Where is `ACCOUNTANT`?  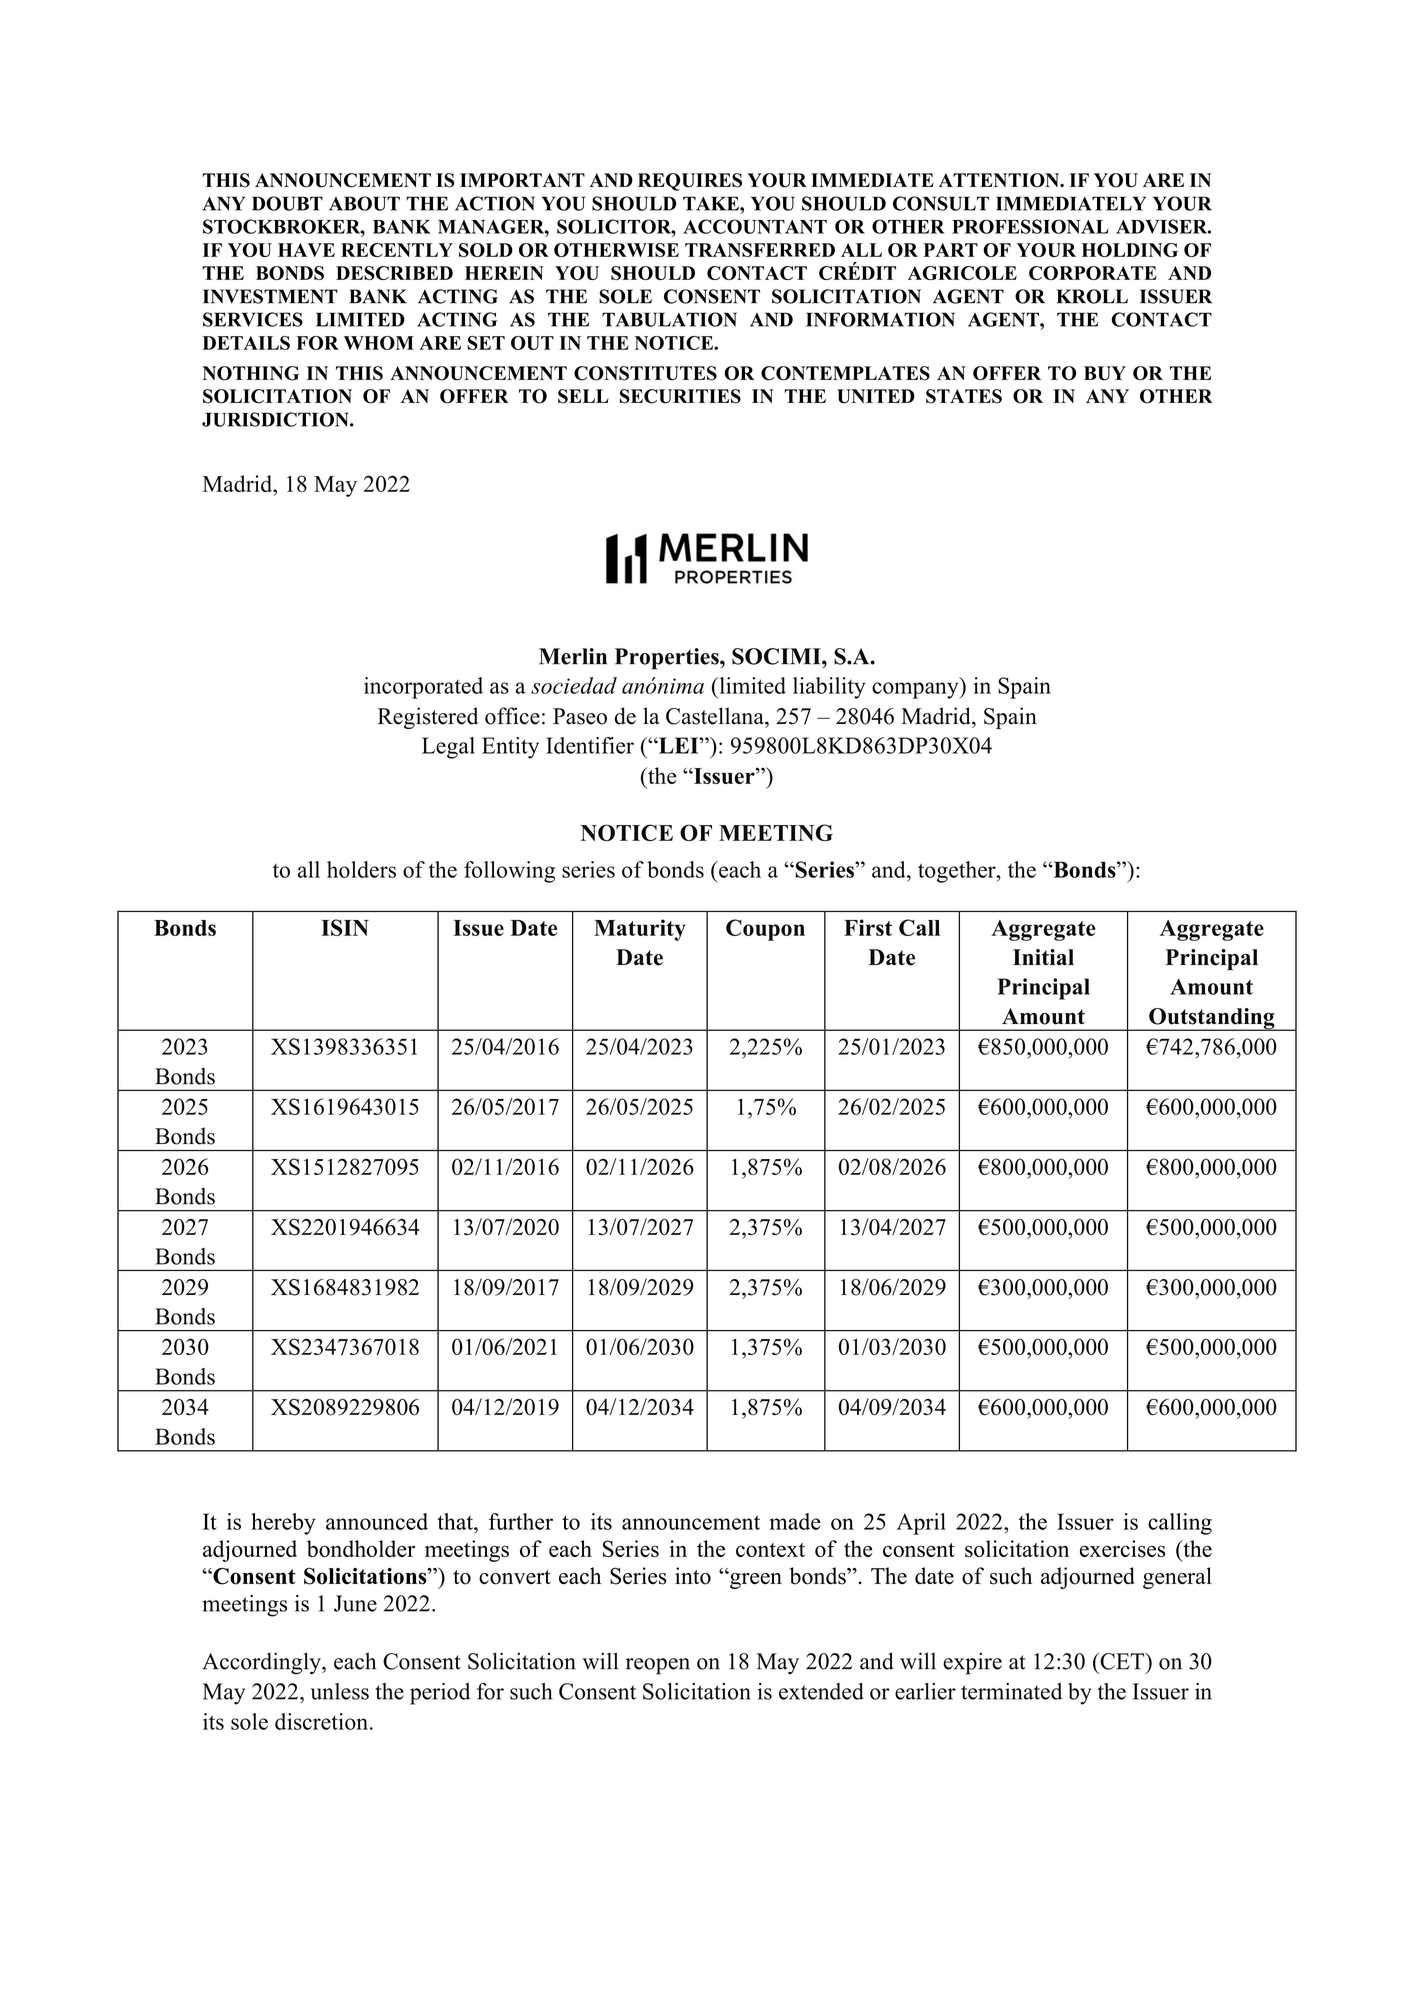
ACCOUNTANT is located at coordinates (755, 226).
